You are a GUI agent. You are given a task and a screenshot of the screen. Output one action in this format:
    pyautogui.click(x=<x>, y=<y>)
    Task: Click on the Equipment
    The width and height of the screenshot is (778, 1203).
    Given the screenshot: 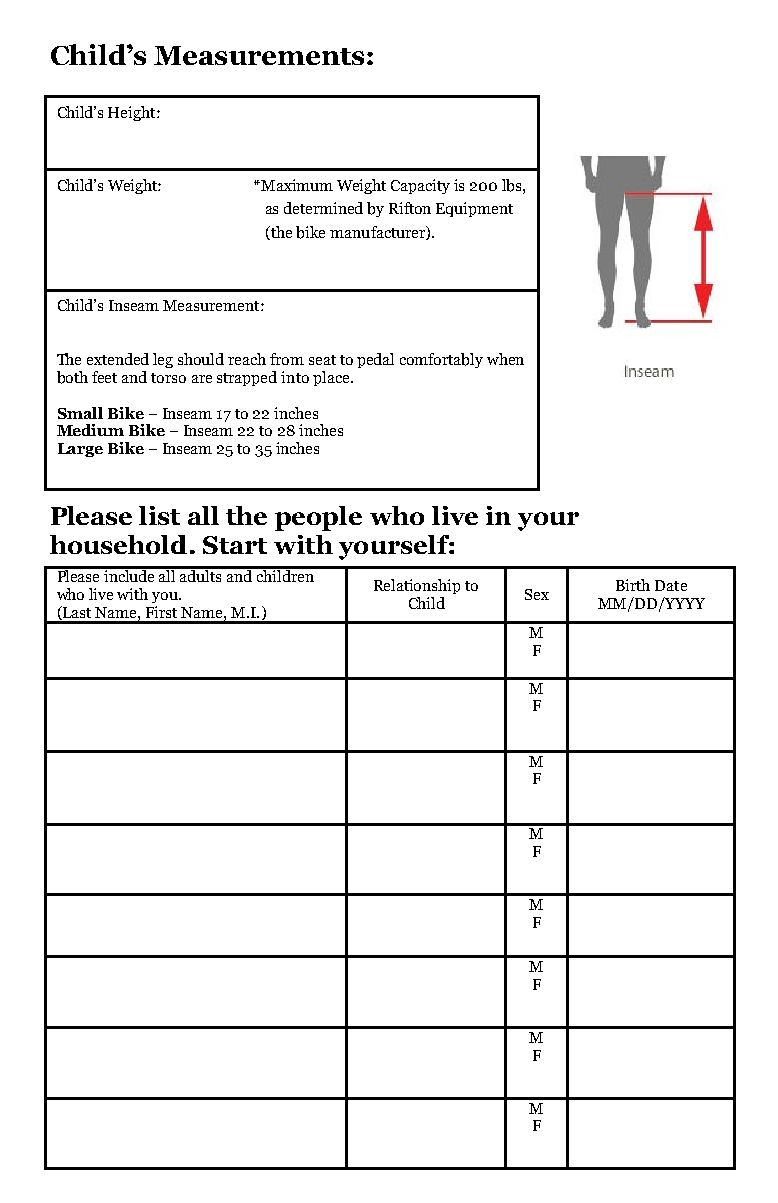 What is the action you would take?
    pyautogui.click(x=474, y=209)
